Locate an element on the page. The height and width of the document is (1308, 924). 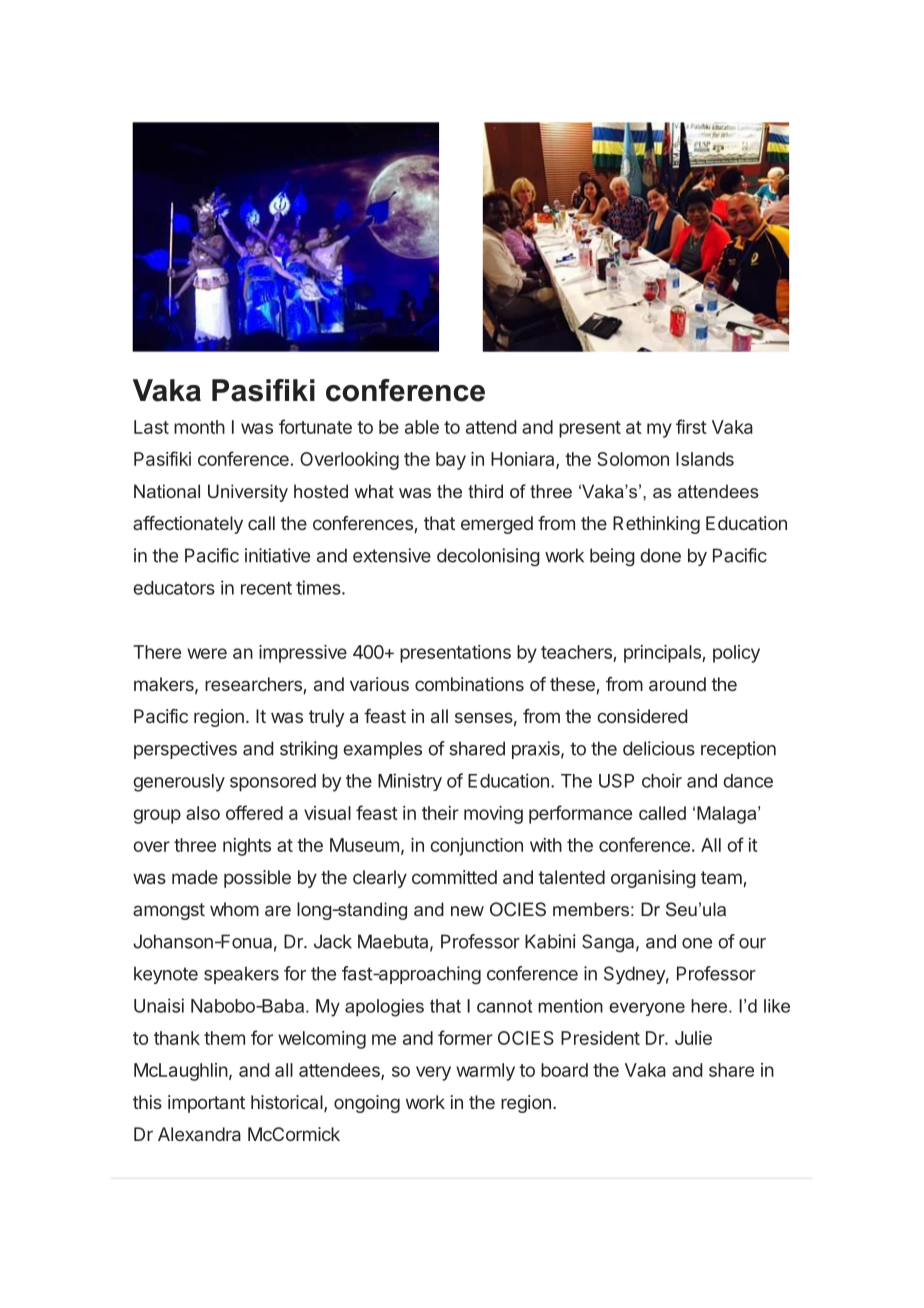
choir is located at coordinates (662, 780).
